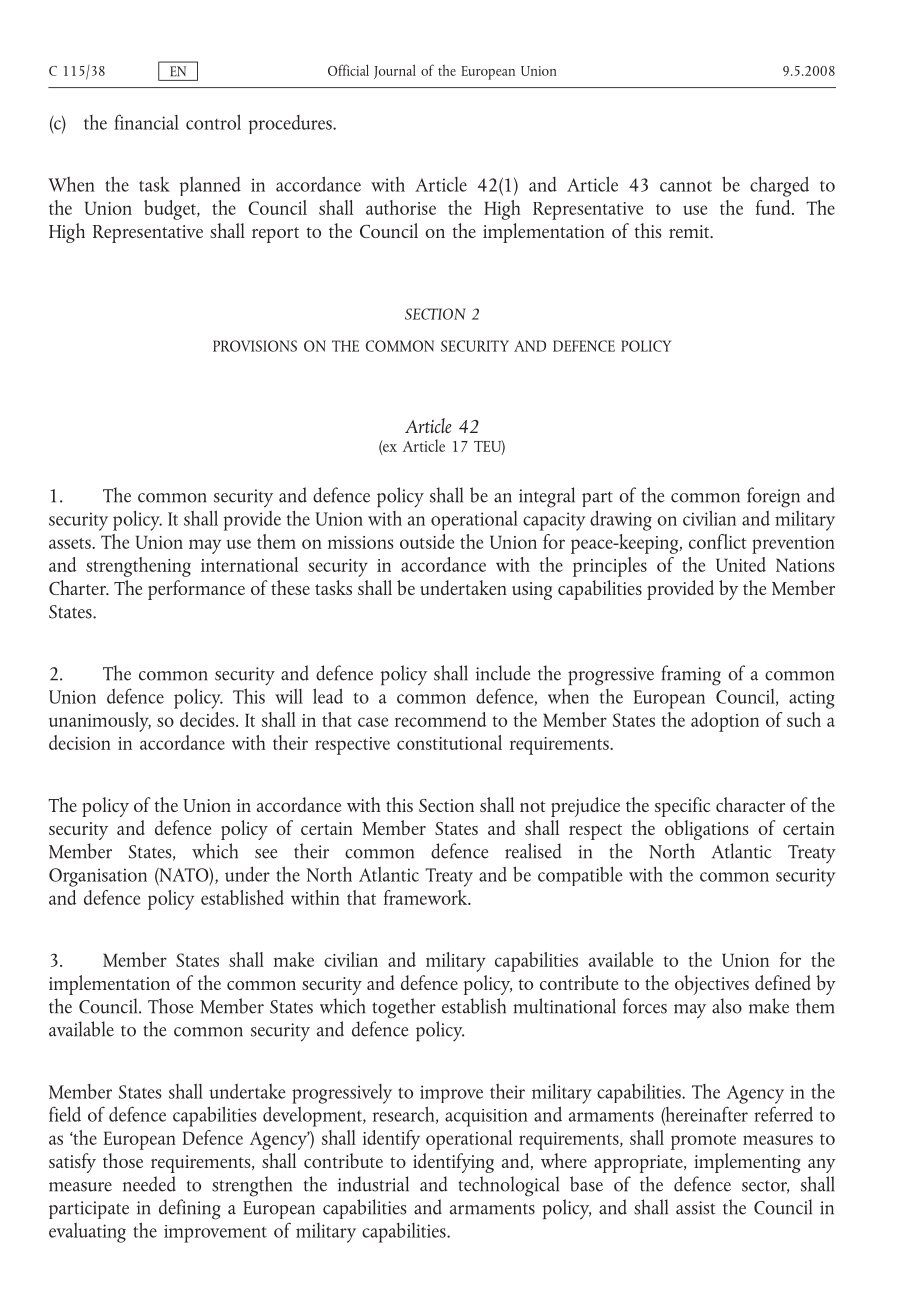 This page has height=1308, width=924. I want to click on Journal, so click(395, 71).
